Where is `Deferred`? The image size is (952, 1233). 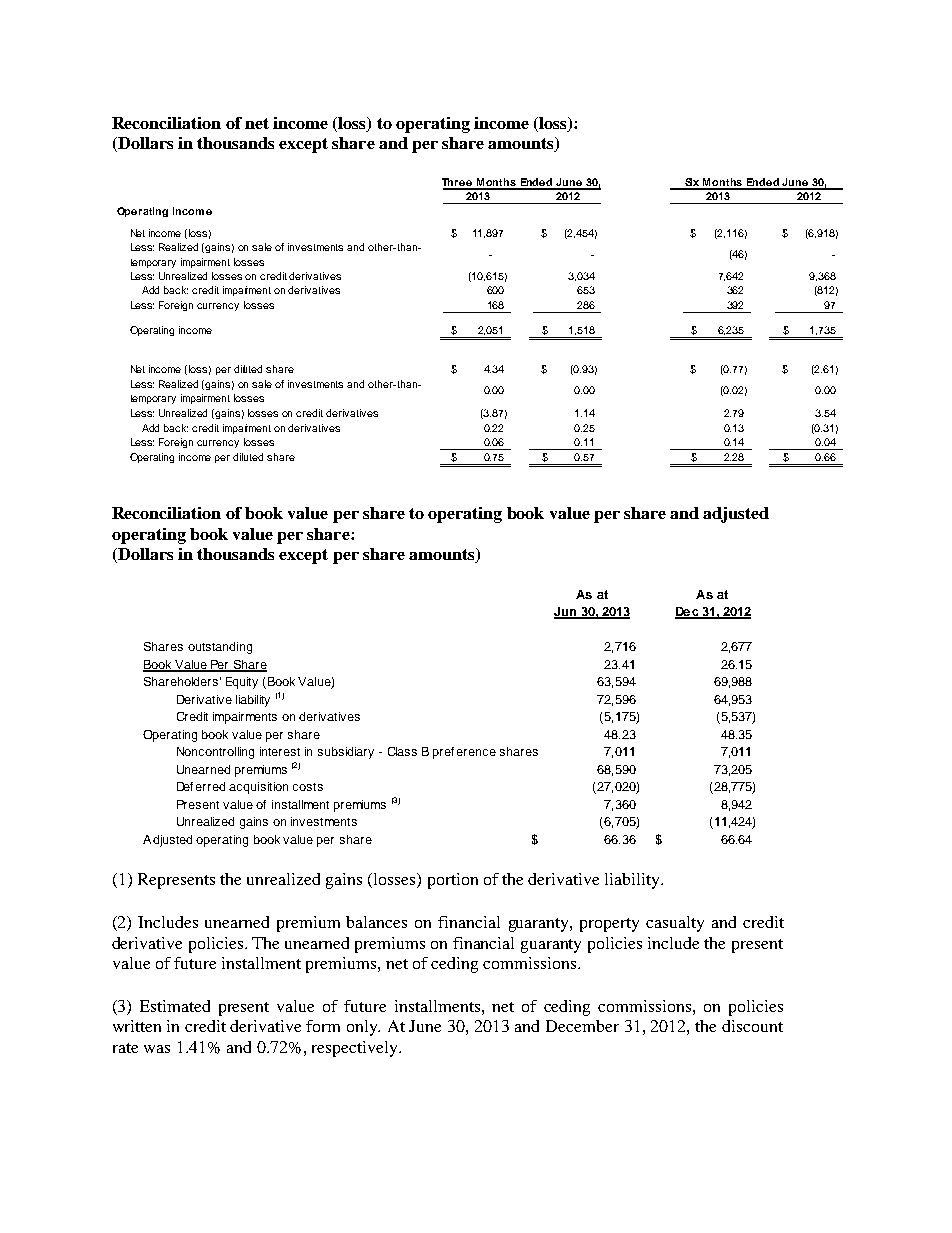
Deferred is located at coordinates (201, 786).
